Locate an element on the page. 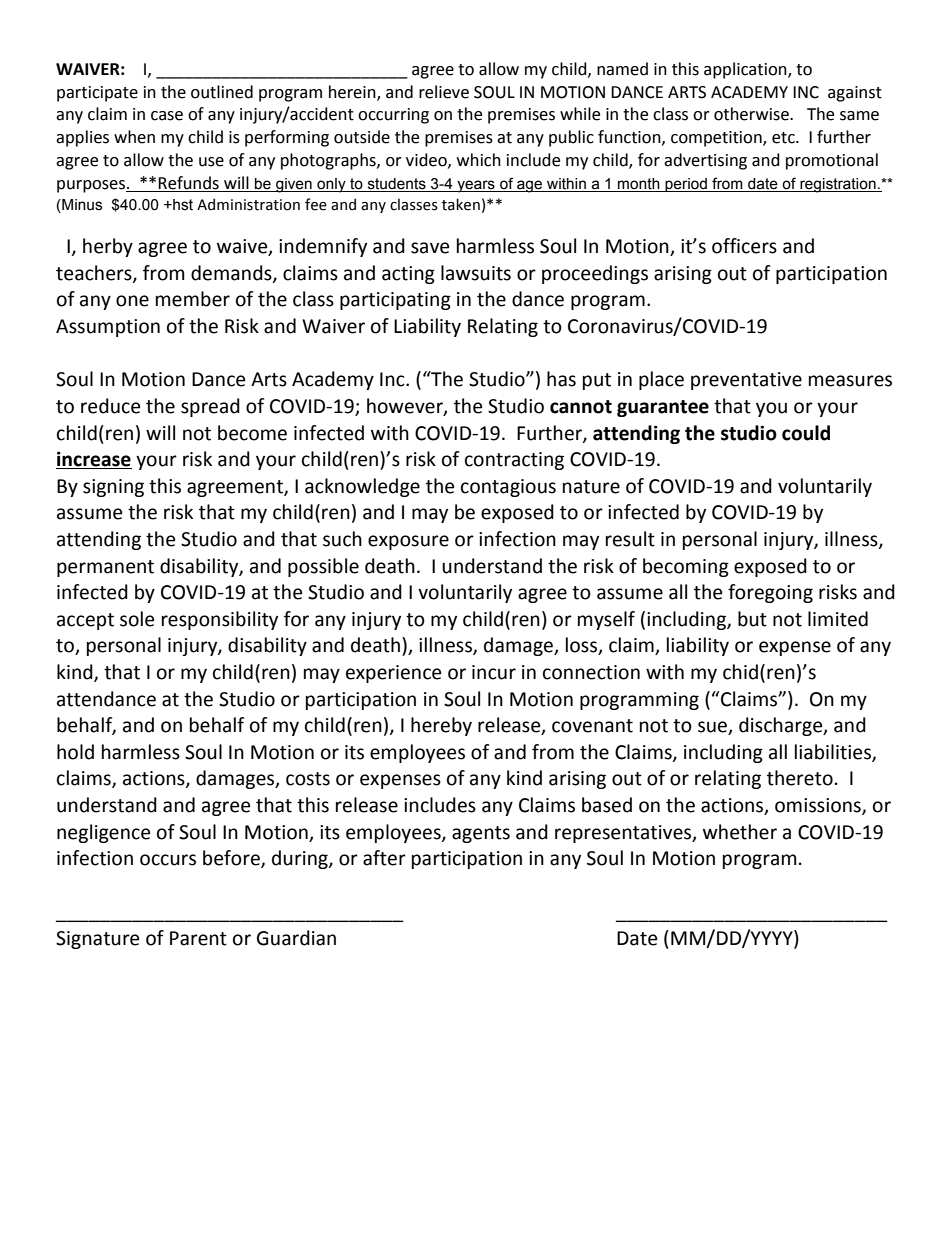 This document has width=952, height=1233. Parent is located at coordinates (198, 938).
